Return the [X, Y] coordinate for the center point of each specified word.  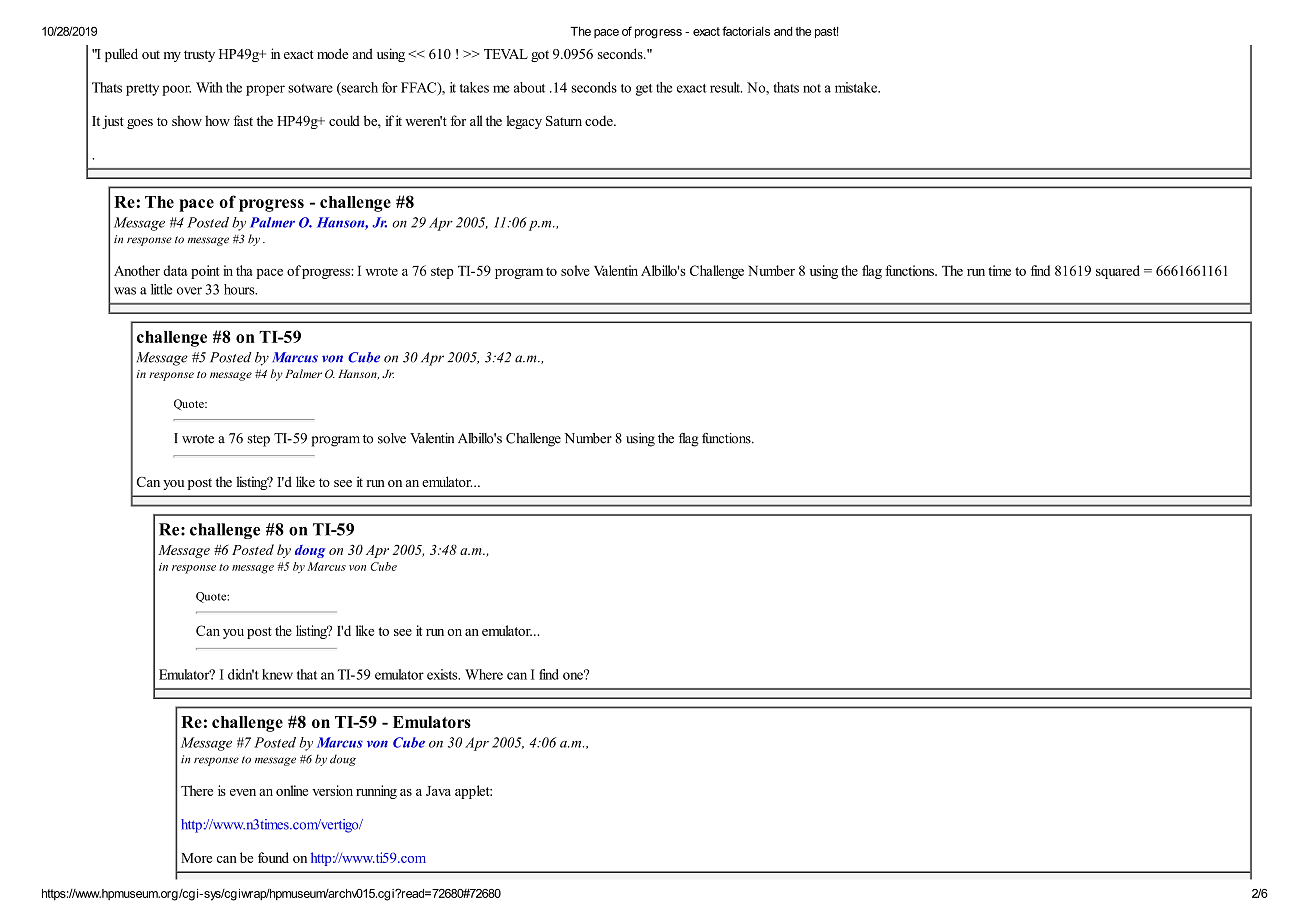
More [196, 858]
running [376, 792]
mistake [857, 87]
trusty [199, 56]
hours [240, 289]
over [189, 291]
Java [438, 791]
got [540, 56]
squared [1118, 272]
